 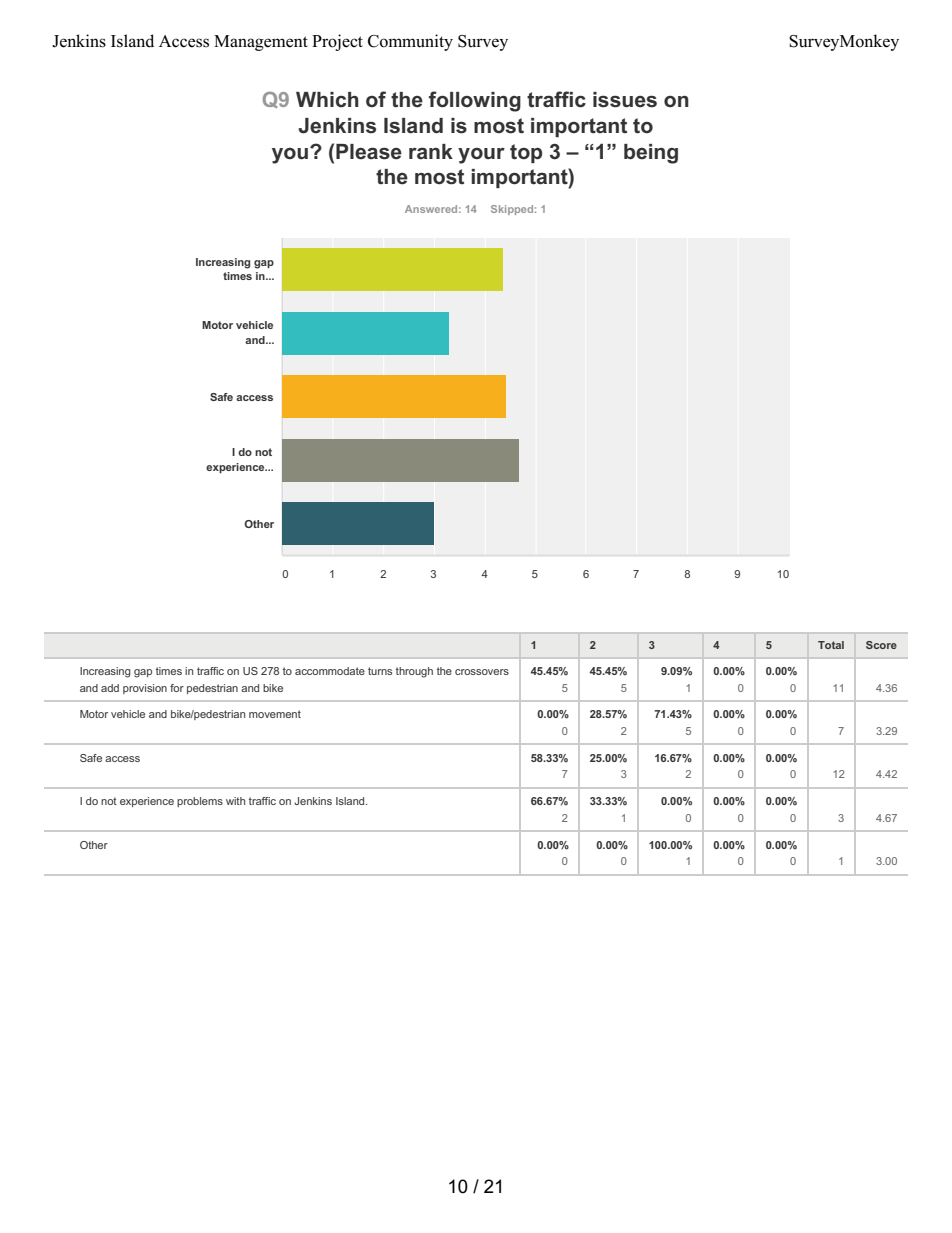 I want to click on issues, so click(x=625, y=100).
